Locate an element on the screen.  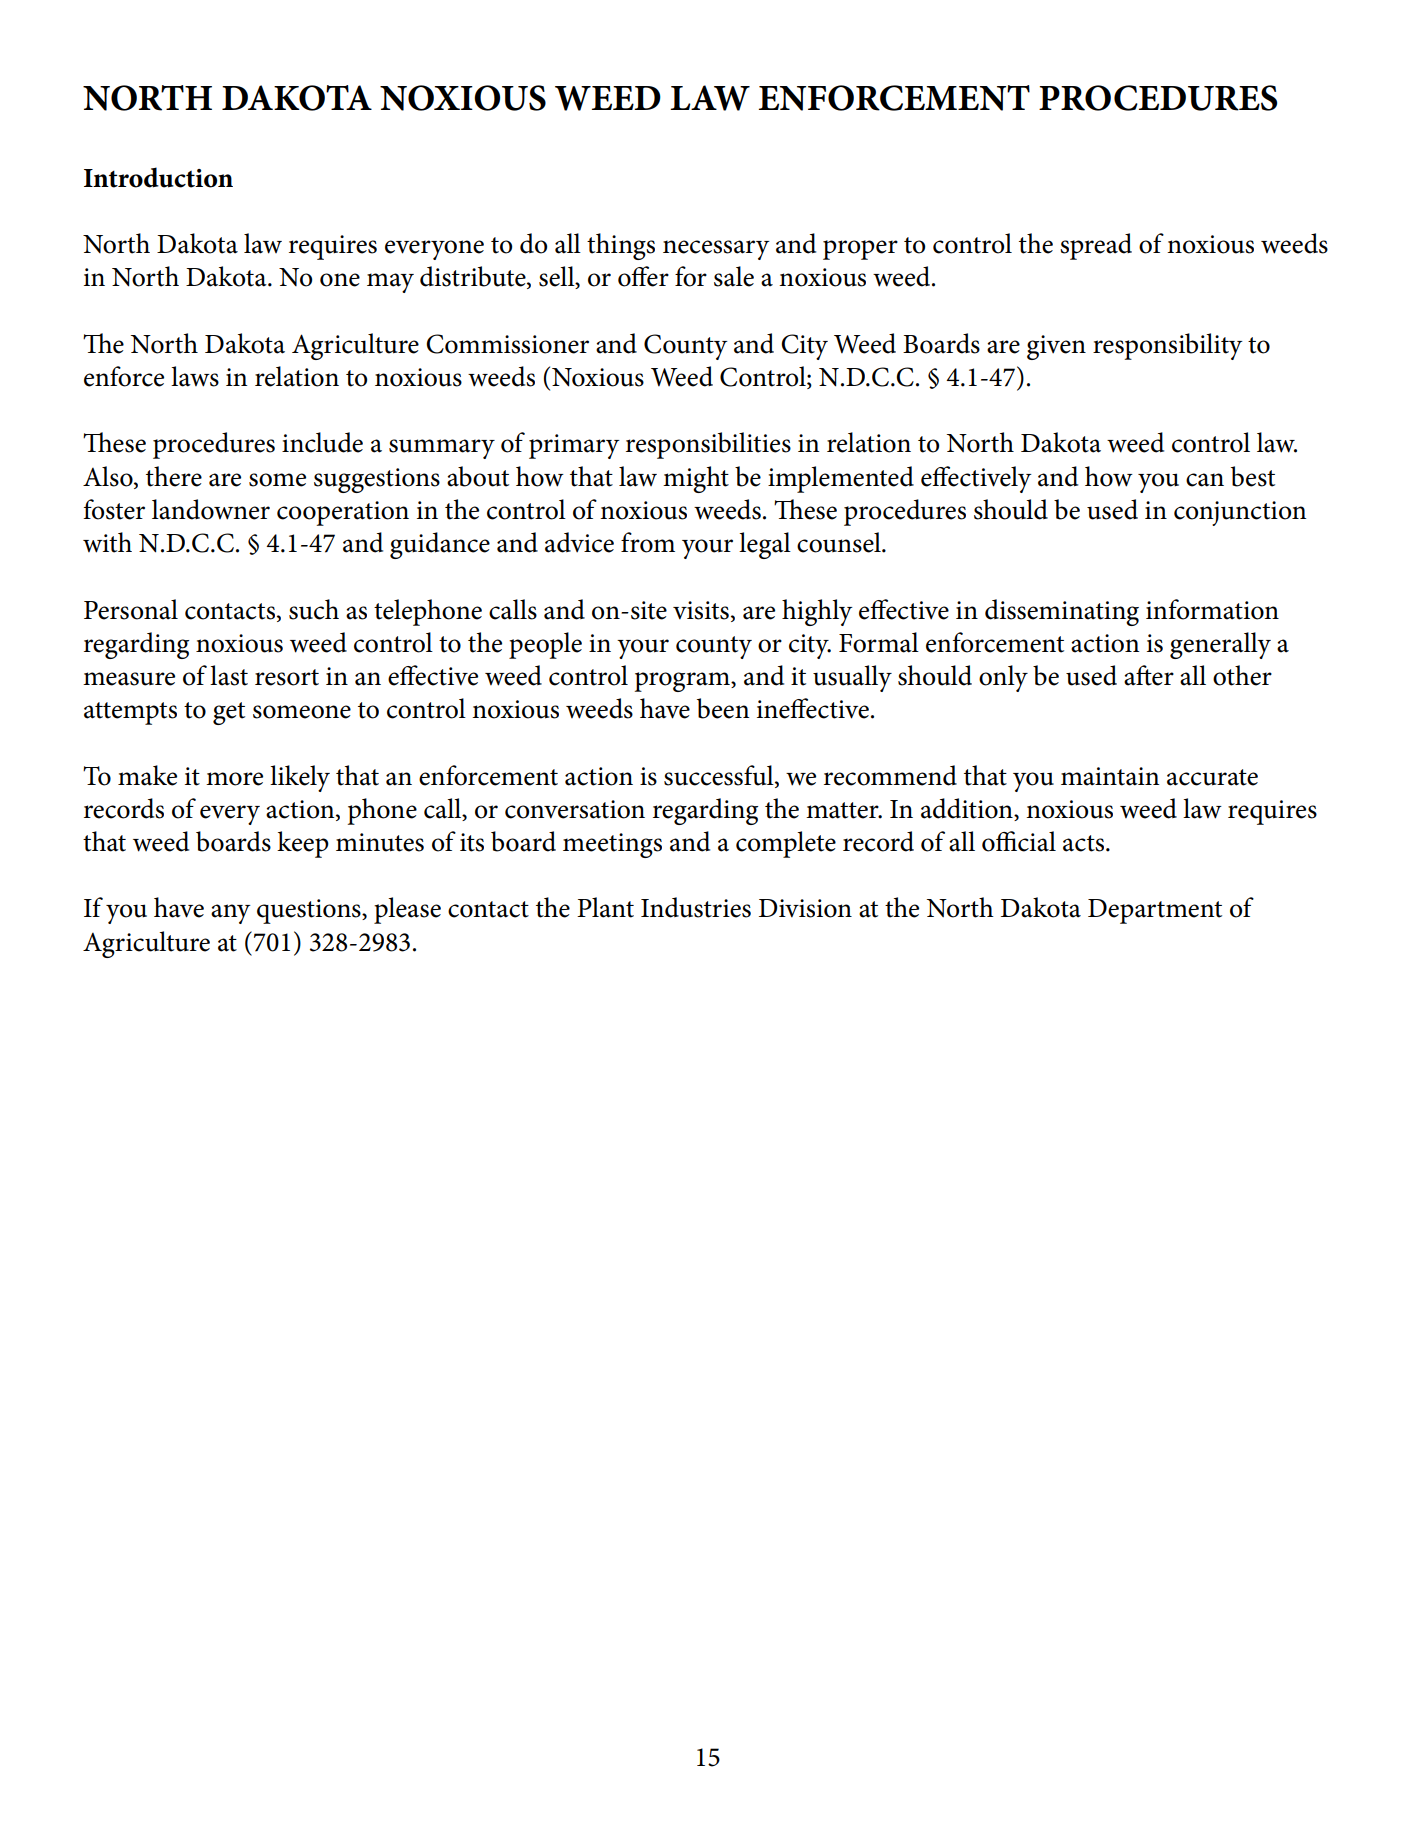
after is located at coordinates (1149, 675).
